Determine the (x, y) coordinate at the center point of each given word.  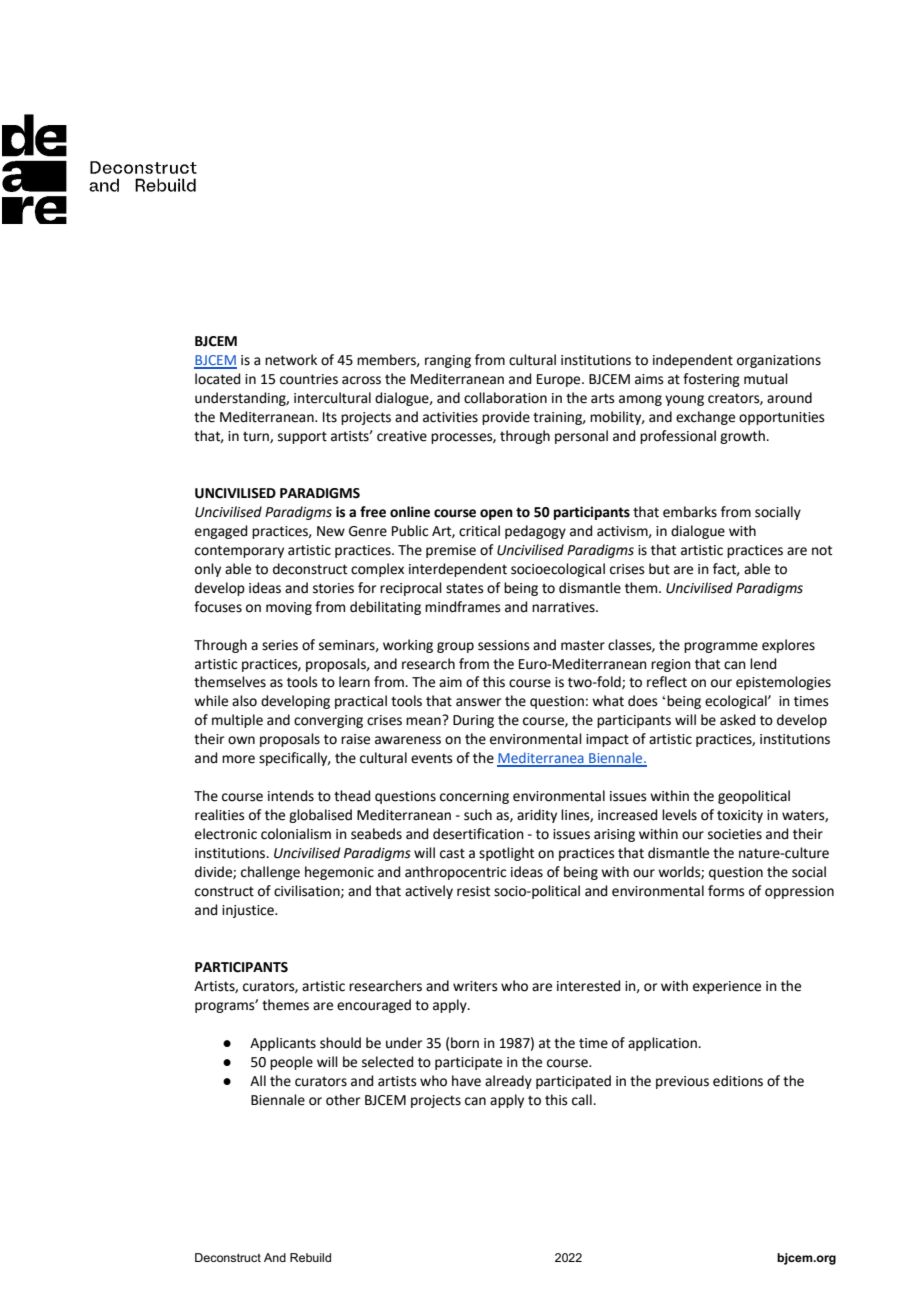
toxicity (740, 816)
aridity (537, 816)
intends (291, 796)
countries (309, 379)
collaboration (505, 398)
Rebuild (310, 1257)
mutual (766, 379)
